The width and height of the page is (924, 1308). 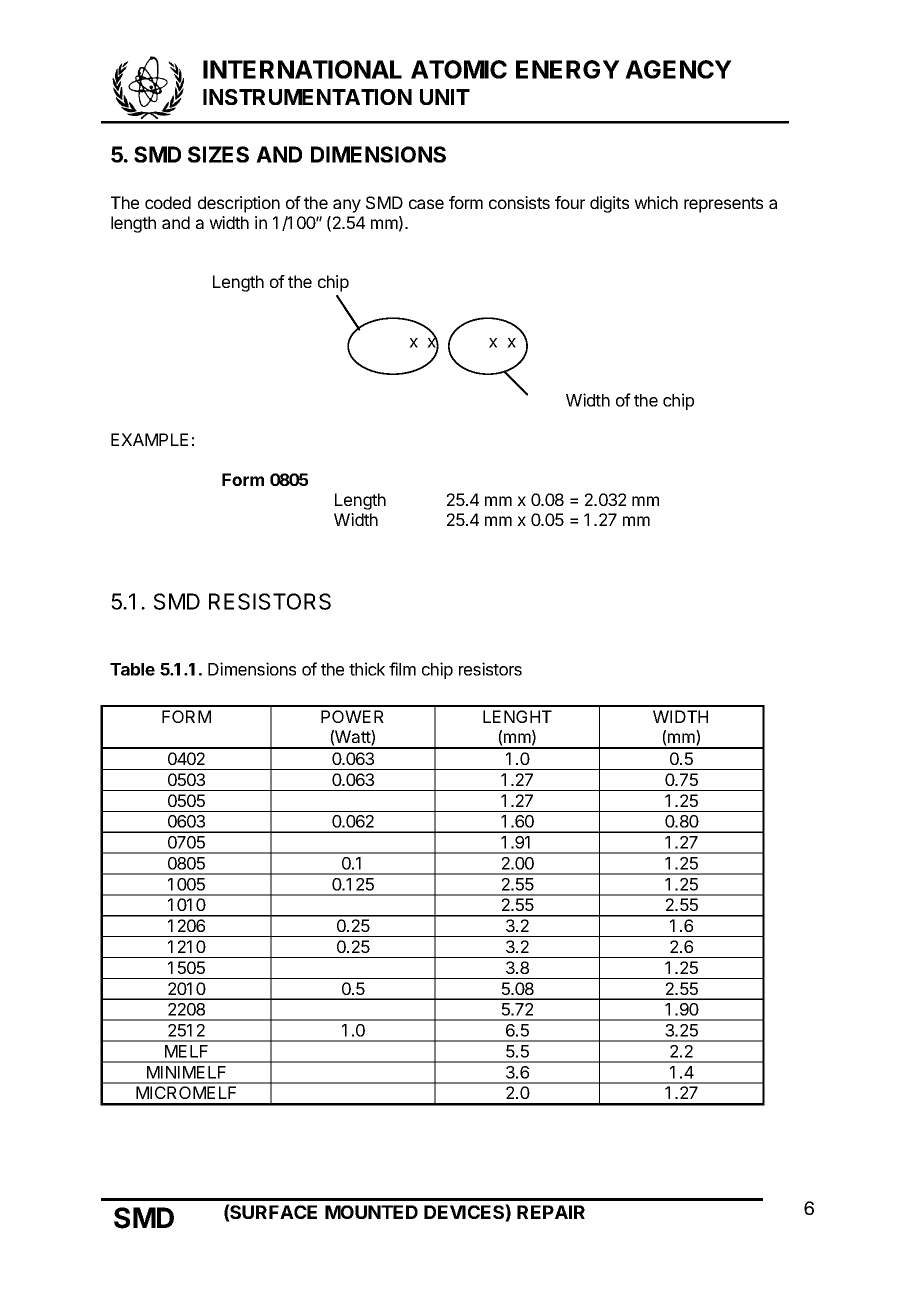 I want to click on case, so click(x=426, y=204).
